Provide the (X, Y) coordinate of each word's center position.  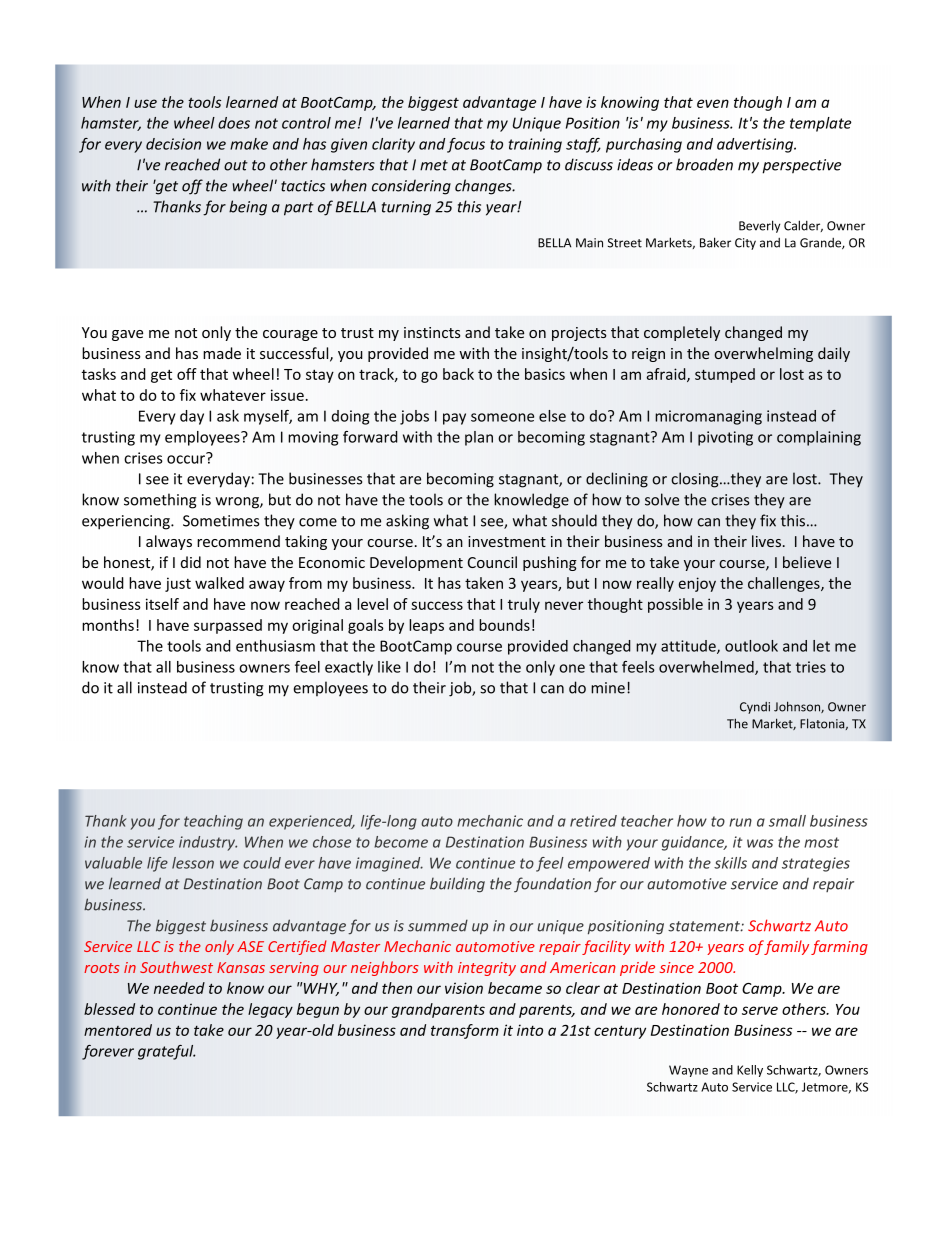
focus (466, 145)
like (389, 667)
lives (766, 541)
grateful (166, 1052)
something (160, 501)
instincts (432, 332)
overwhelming (763, 354)
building (457, 885)
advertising (756, 145)
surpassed (228, 626)
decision (173, 144)
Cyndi (755, 708)
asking (407, 522)
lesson (193, 863)
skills (730, 863)
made (222, 353)
